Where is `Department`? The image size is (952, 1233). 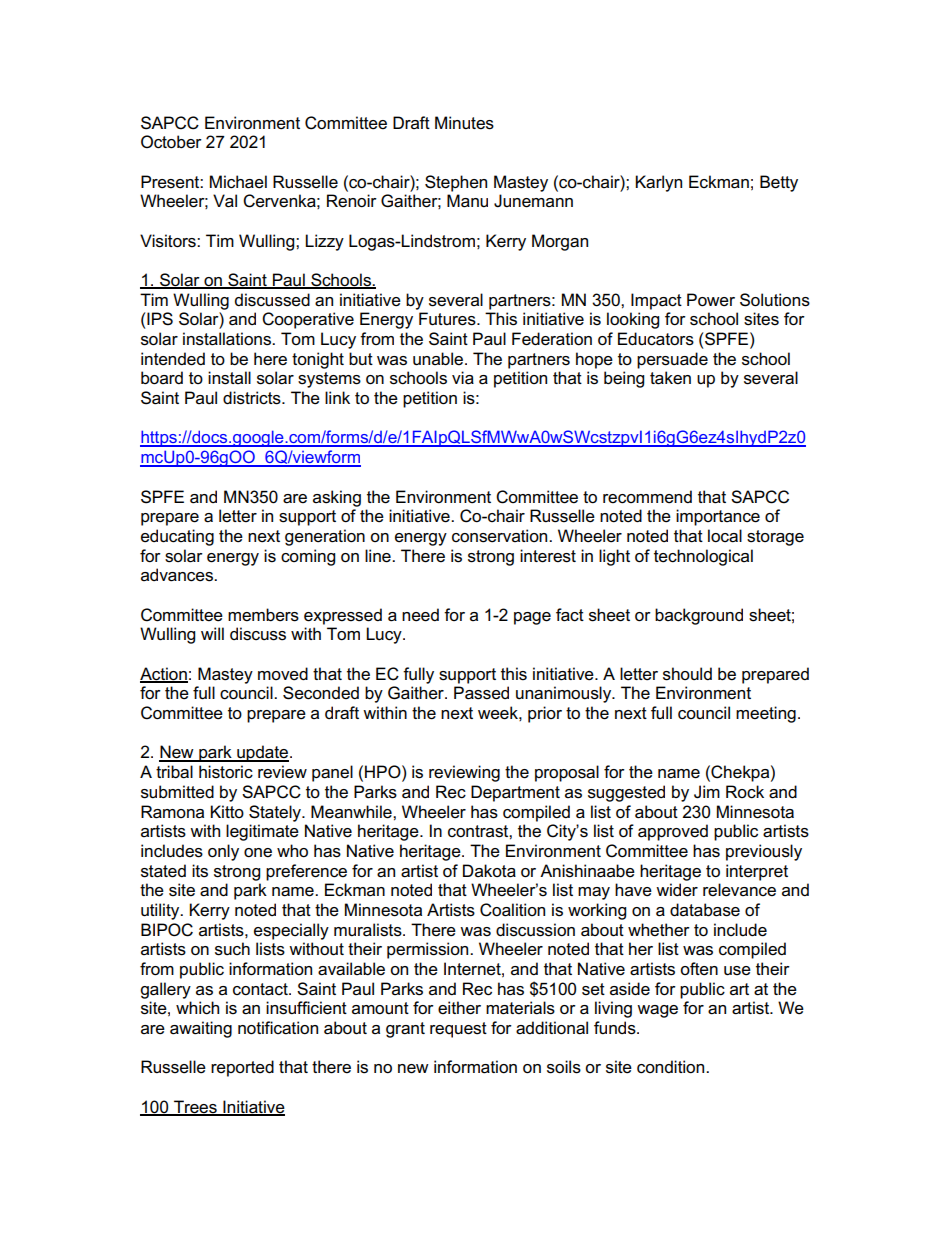
Department is located at coordinates (515, 793).
